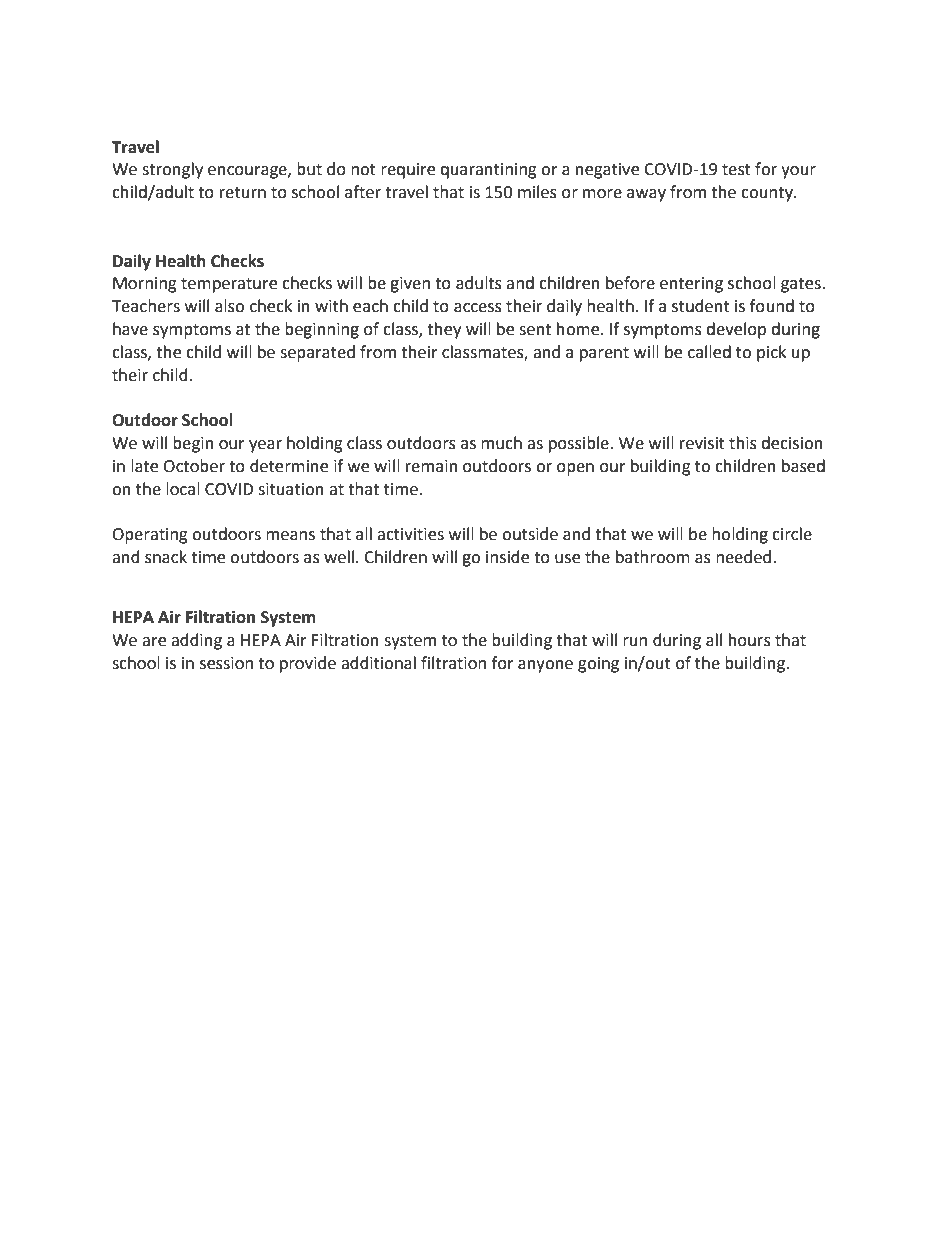 Image resolution: width=952 pixels, height=1233 pixels. What do you see at coordinates (243, 193) in the screenshot?
I see `return` at bounding box center [243, 193].
